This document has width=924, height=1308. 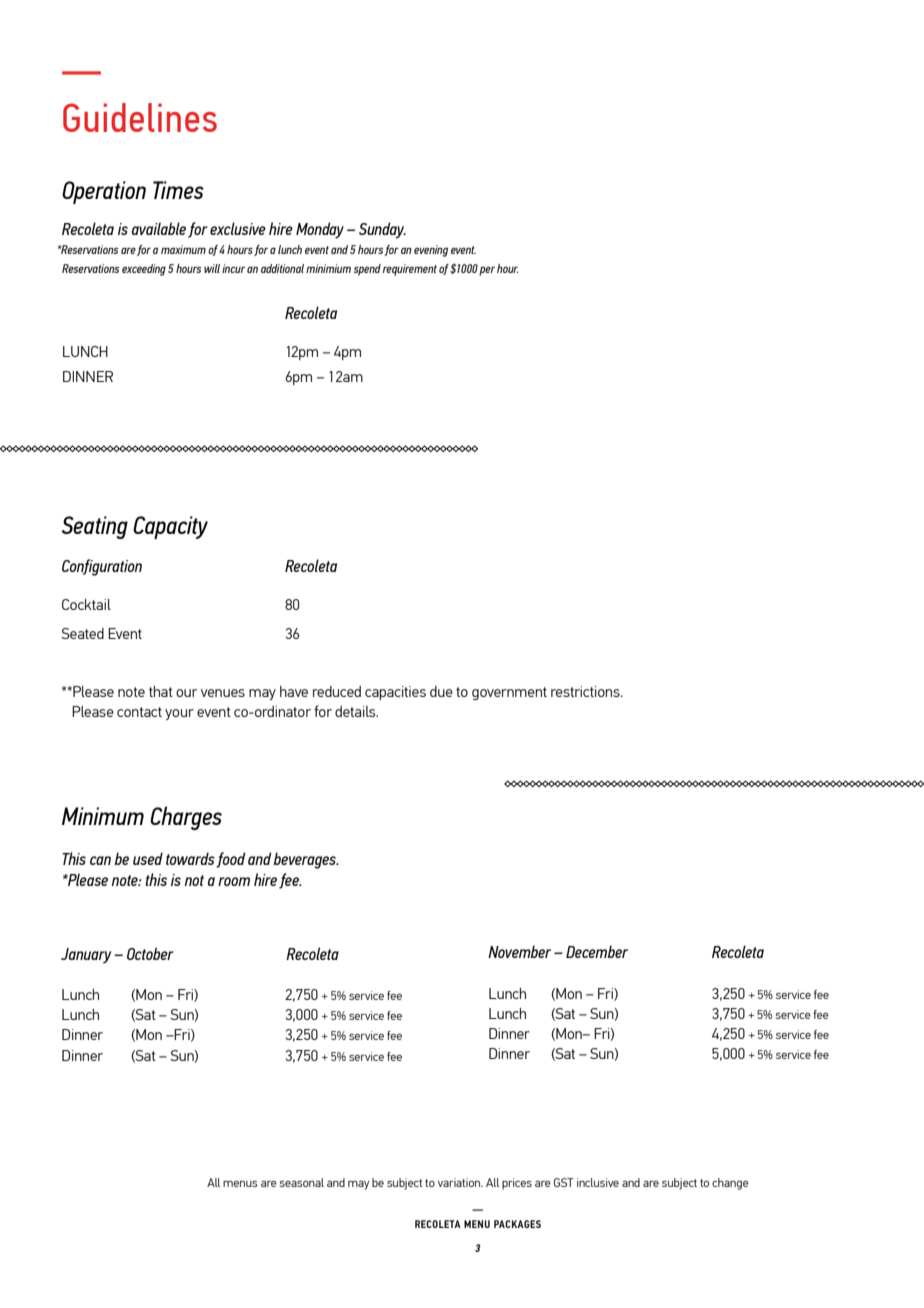 I want to click on inclusive, so click(x=598, y=1182).
